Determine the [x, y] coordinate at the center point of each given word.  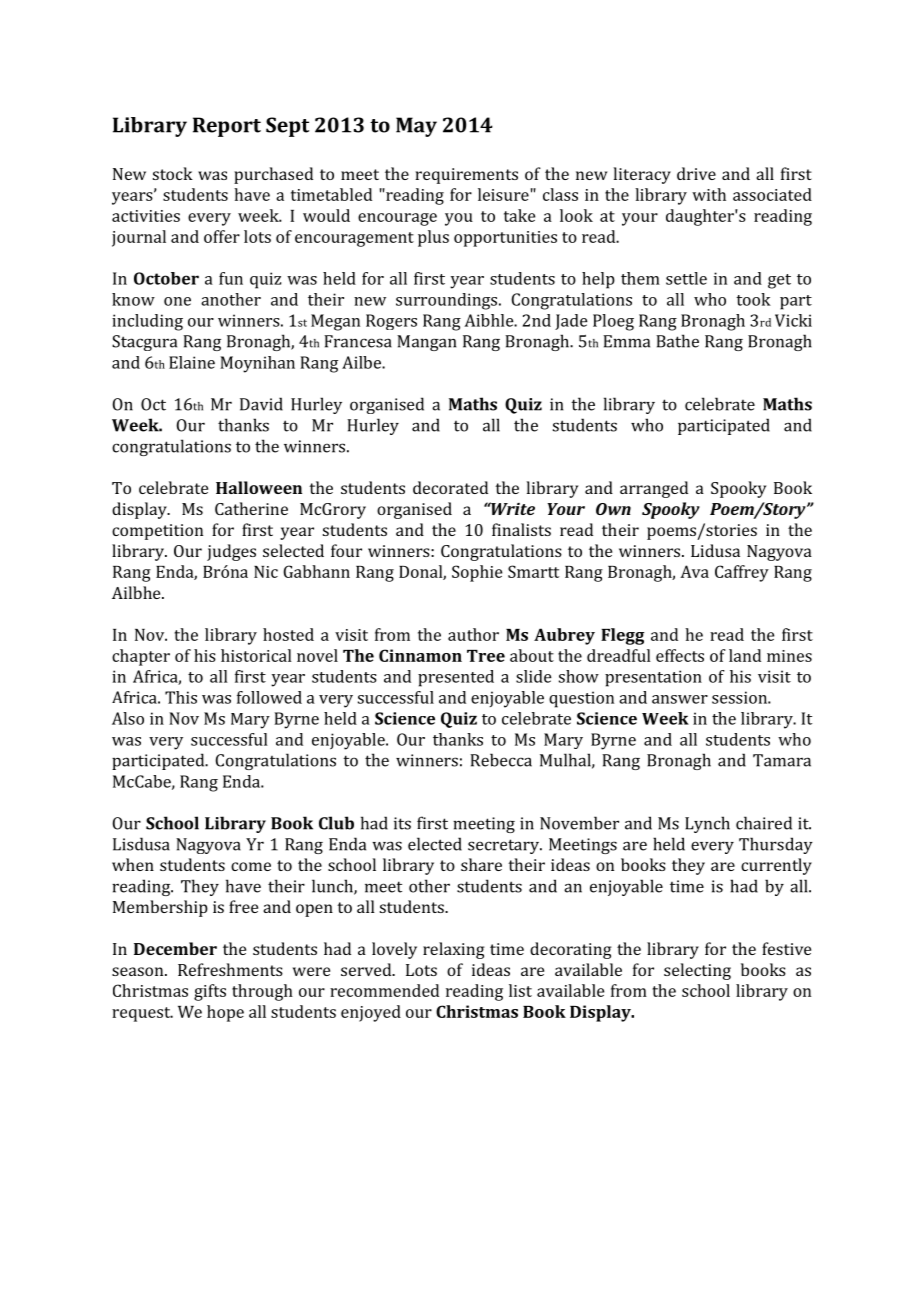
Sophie [477, 573]
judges [231, 552]
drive [696, 173]
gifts [210, 992]
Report [227, 127]
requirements [466, 176]
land [745, 655]
